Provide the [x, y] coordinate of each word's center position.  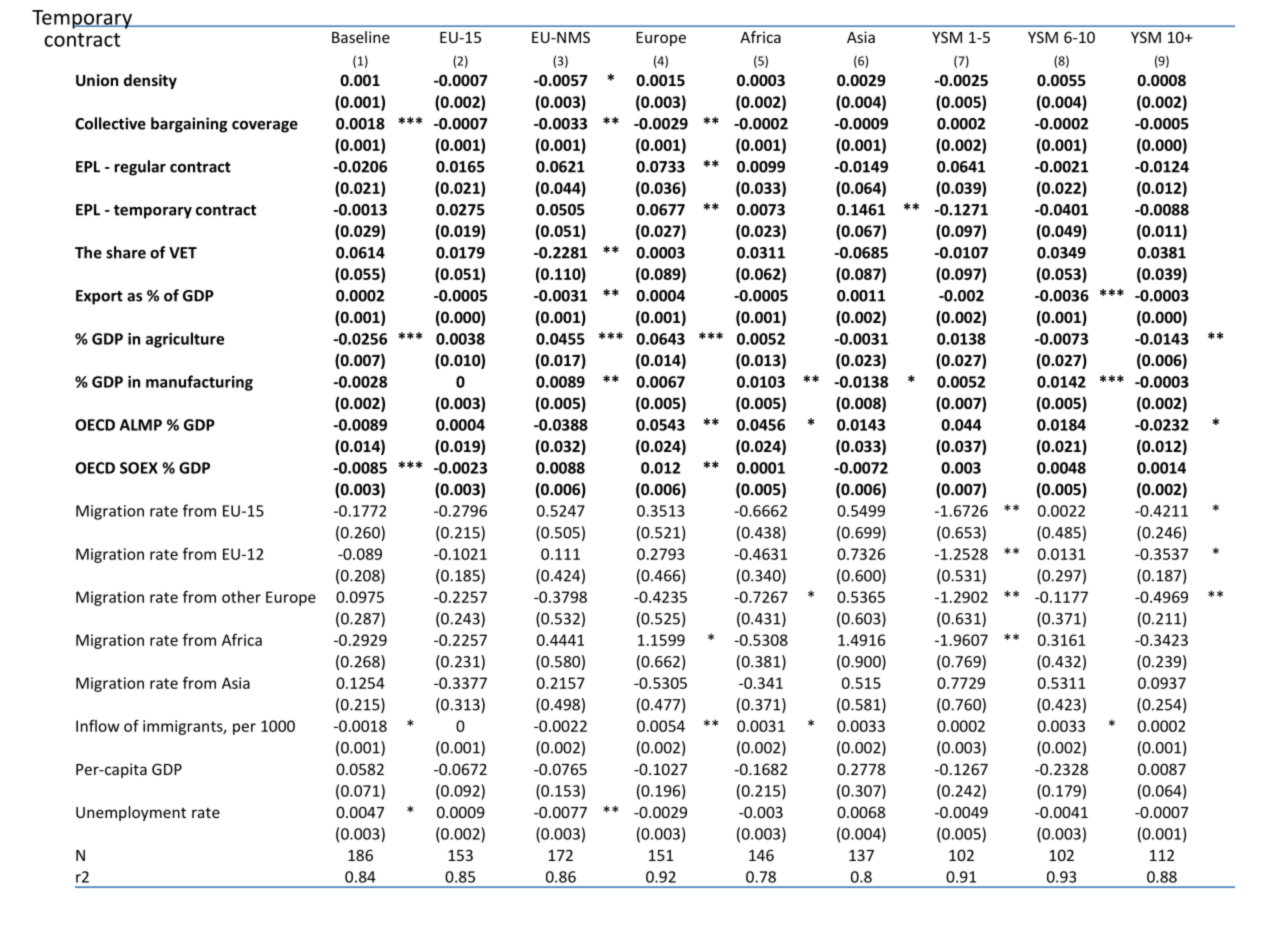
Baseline [361, 37]
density [150, 81]
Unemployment [131, 813]
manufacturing [199, 383]
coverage [265, 127]
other [241, 597]
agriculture [185, 340]
